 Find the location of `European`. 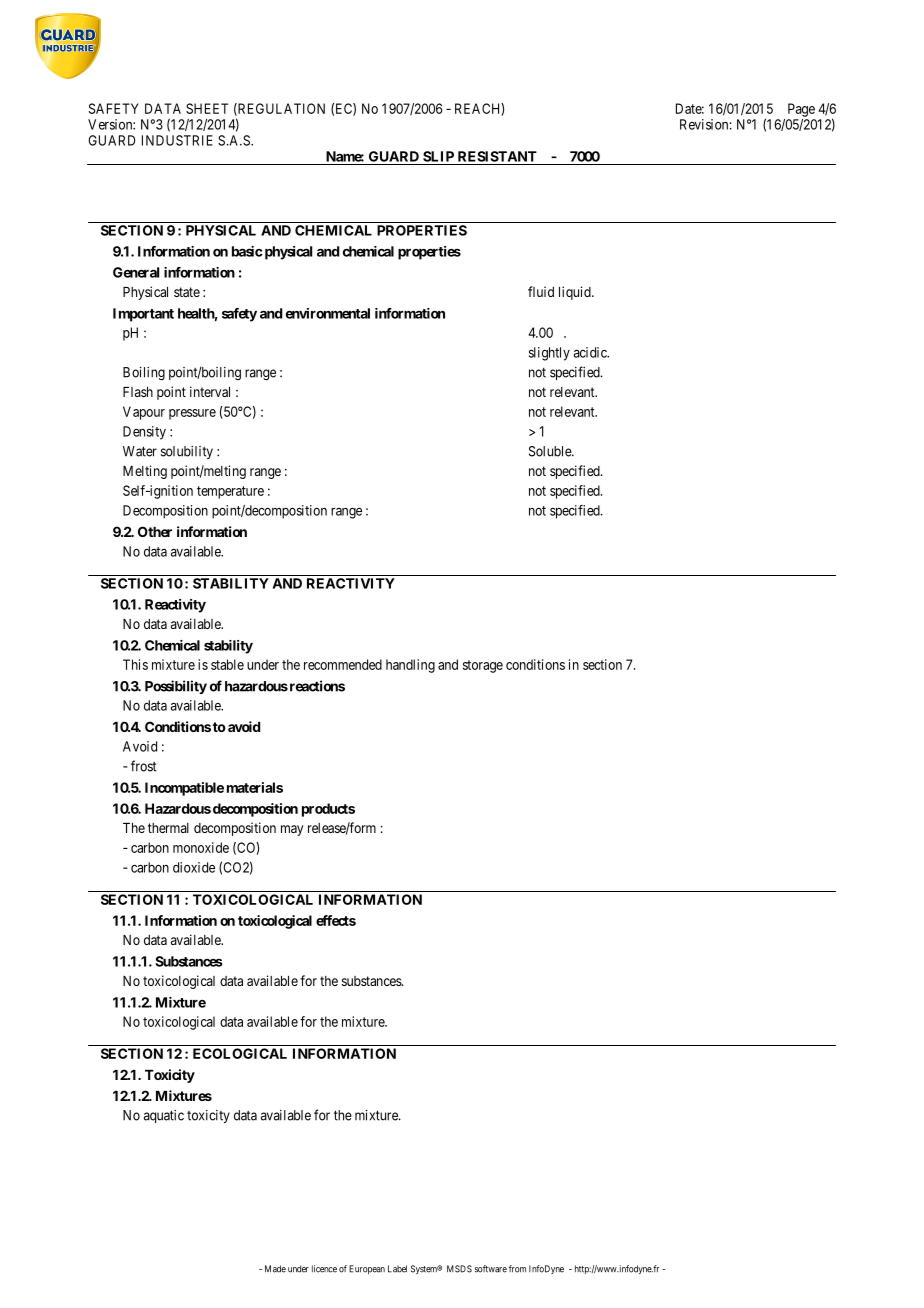

European is located at coordinates (367, 1269).
